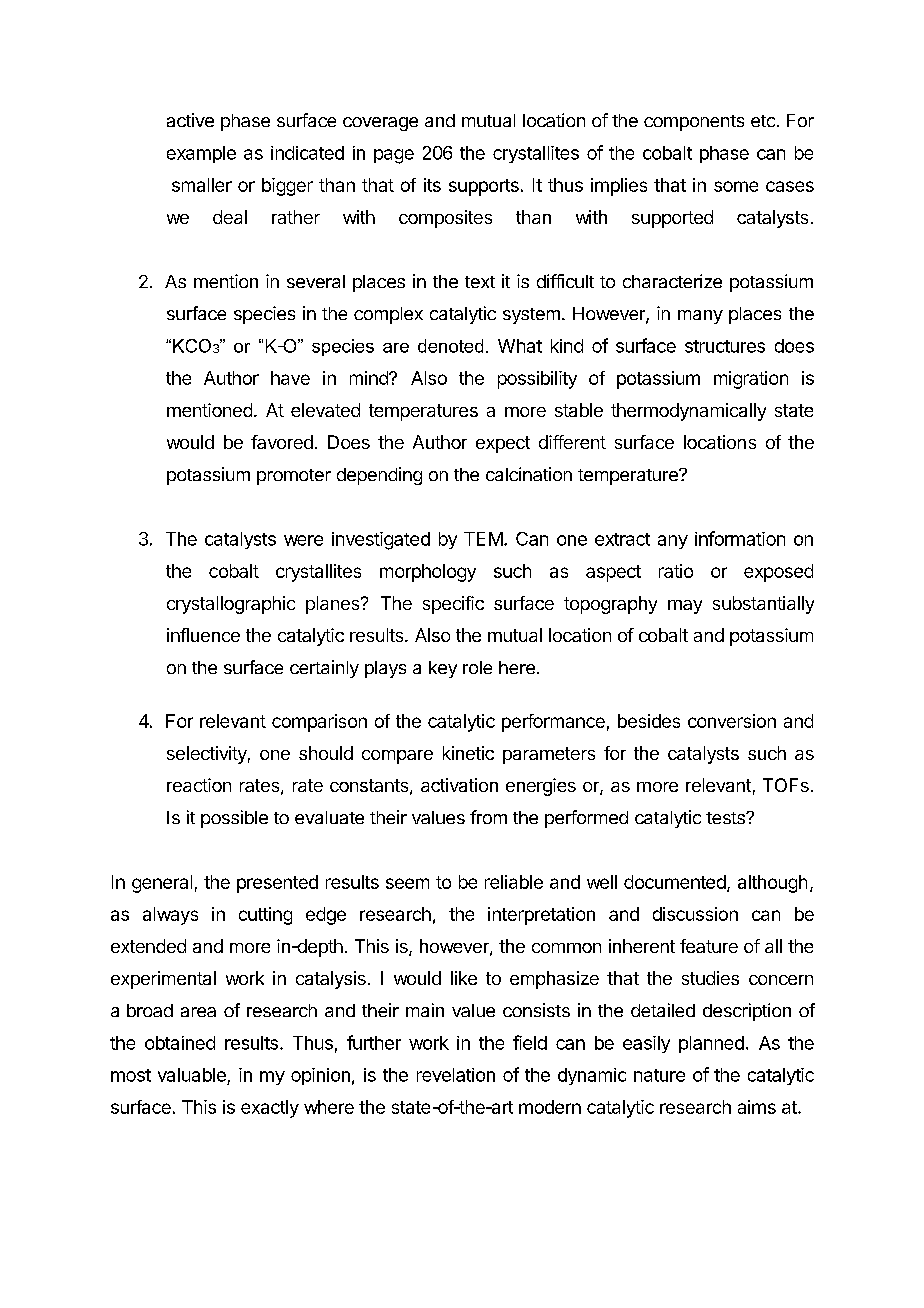  I want to click on valuable, so click(192, 1075).
